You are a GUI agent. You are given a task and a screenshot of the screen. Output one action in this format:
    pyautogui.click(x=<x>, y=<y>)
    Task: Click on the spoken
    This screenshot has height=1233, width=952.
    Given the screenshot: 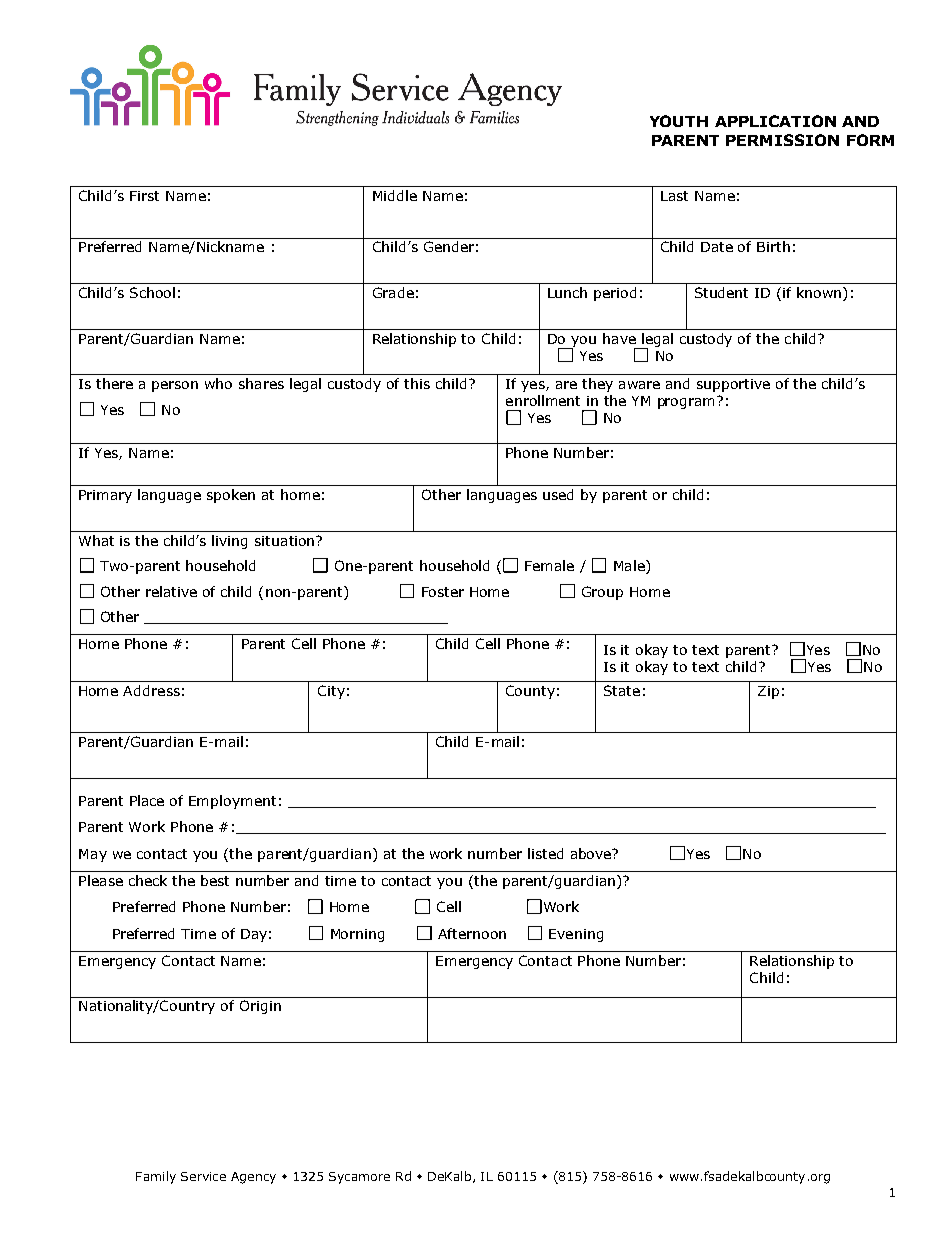 What is the action you would take?
    pyautogui.click(x=231, y=496)
